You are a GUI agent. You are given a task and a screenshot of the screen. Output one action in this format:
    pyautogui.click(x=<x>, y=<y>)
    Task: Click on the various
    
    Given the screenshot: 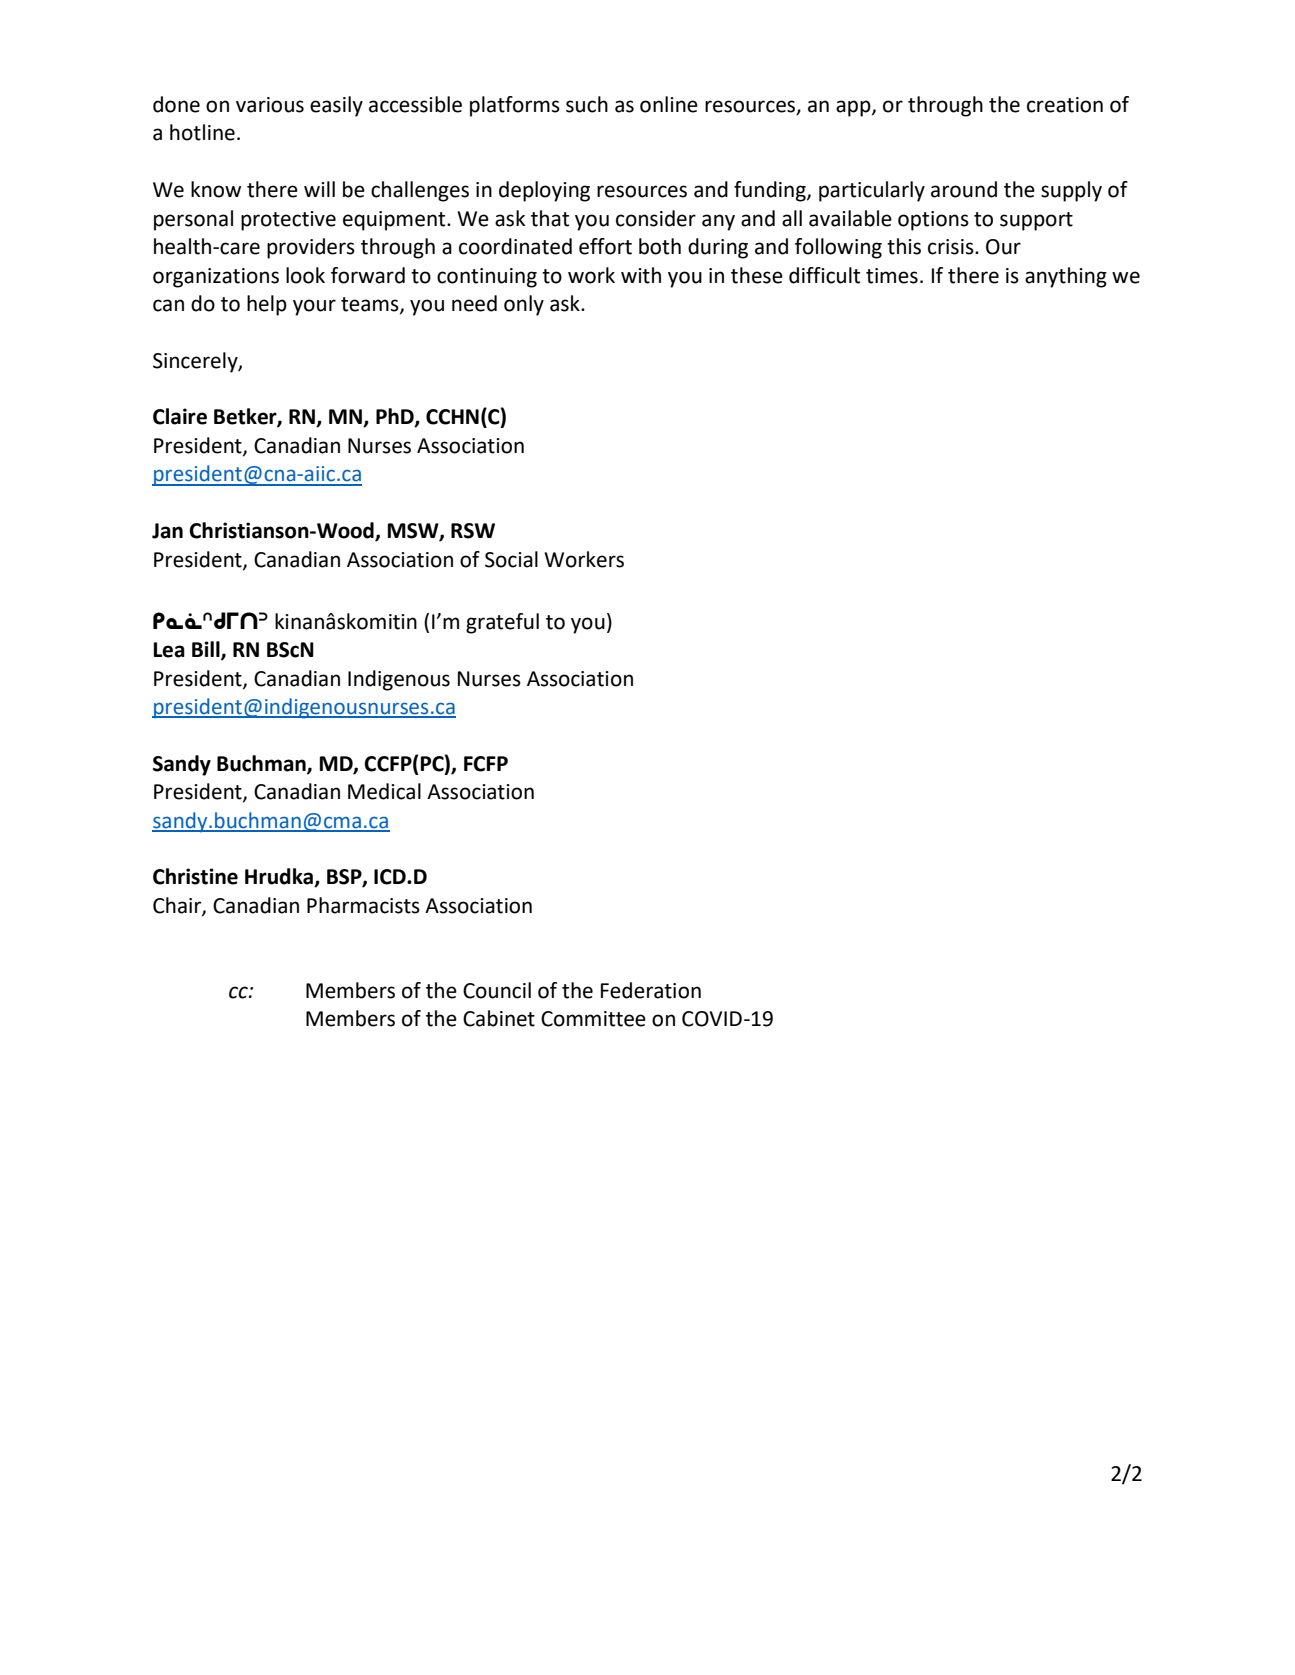 What is the action you would take?
    pyautogui.click(x=270, y=105)
